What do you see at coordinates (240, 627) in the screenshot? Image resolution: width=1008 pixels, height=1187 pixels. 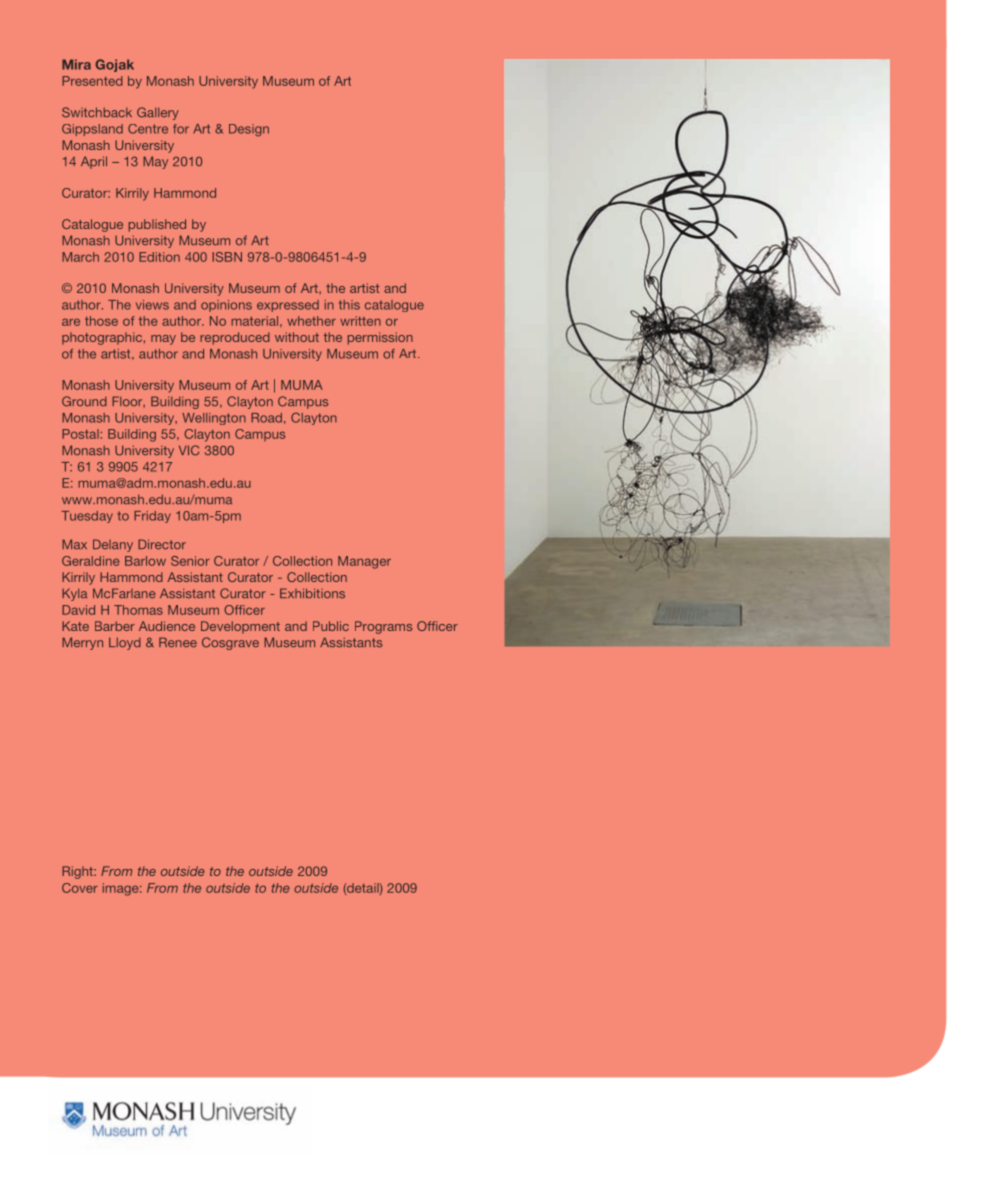 I see `Development` at bounding box center [240, 627].
